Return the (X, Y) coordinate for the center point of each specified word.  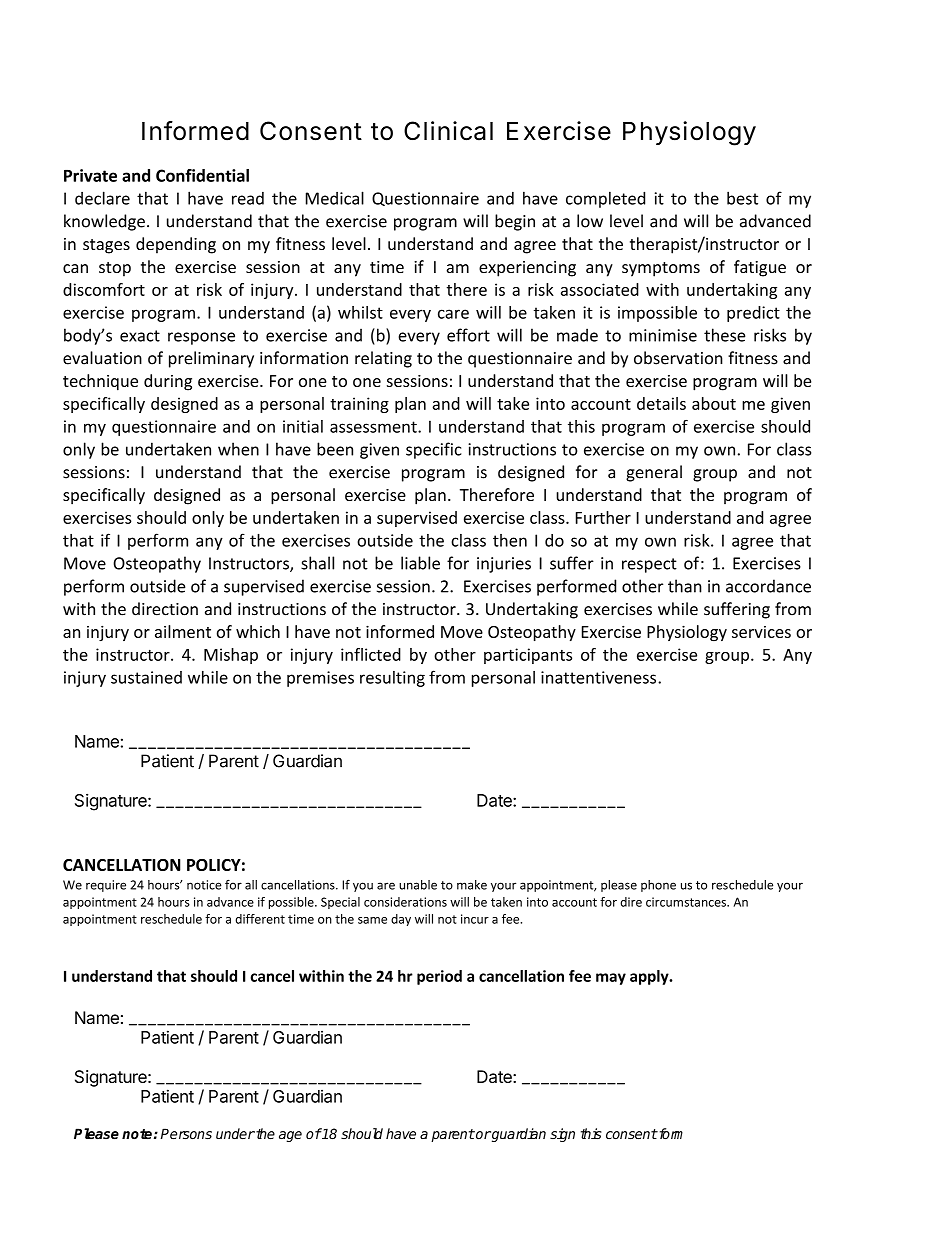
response (201, 338)
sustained (146, 677)
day (401, 920)
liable (420, 563)
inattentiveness (600, 677)
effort (468, 335)
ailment (183, 631)
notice (204, 885)
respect (649, 565)
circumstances (687, 902)
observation (678, 358)
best (742, 198)
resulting (392, 679)
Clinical (448, 131)
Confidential (202, 175)
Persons (186, 1133)
